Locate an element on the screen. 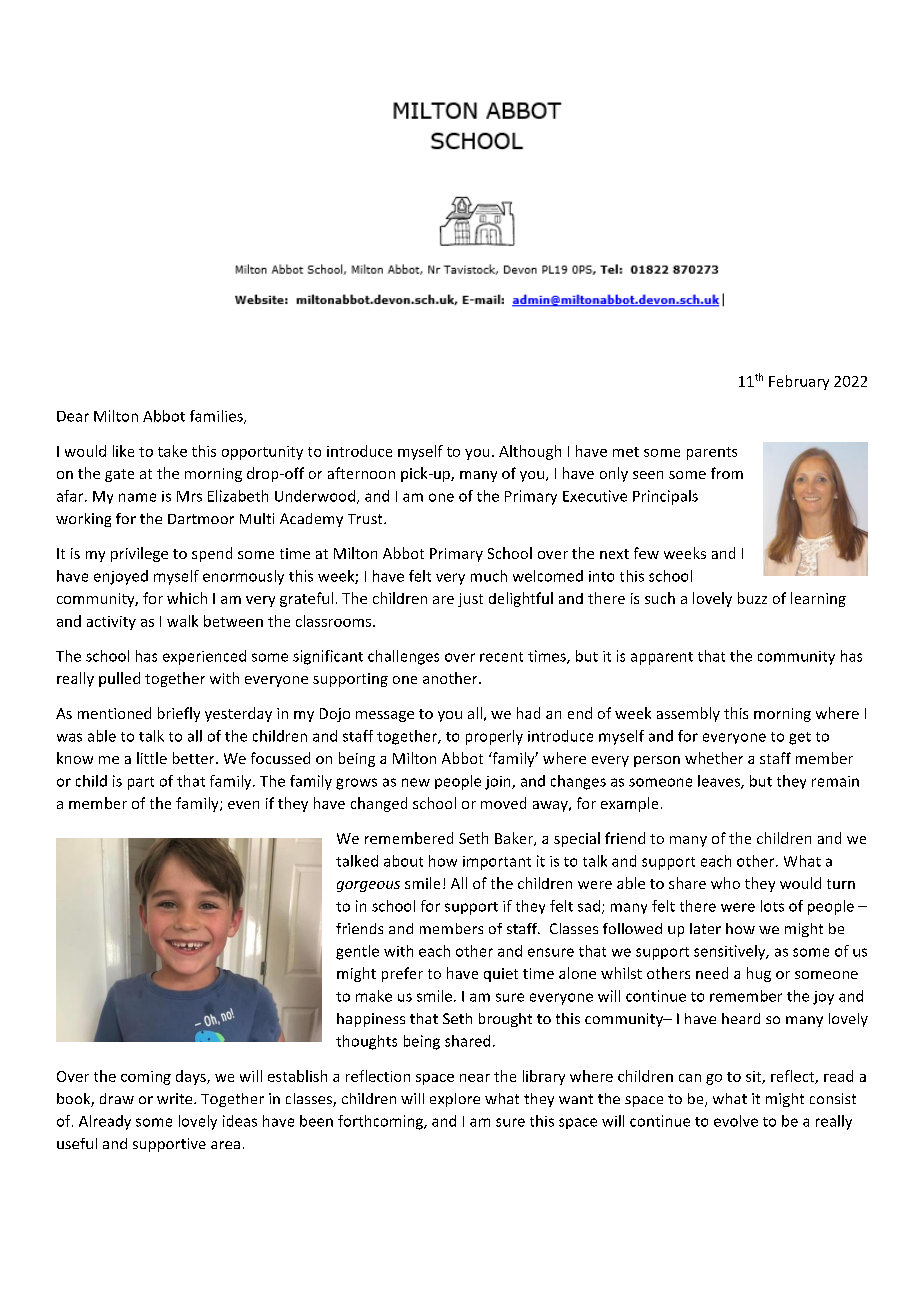  February is located at coordinates (799, 382).
